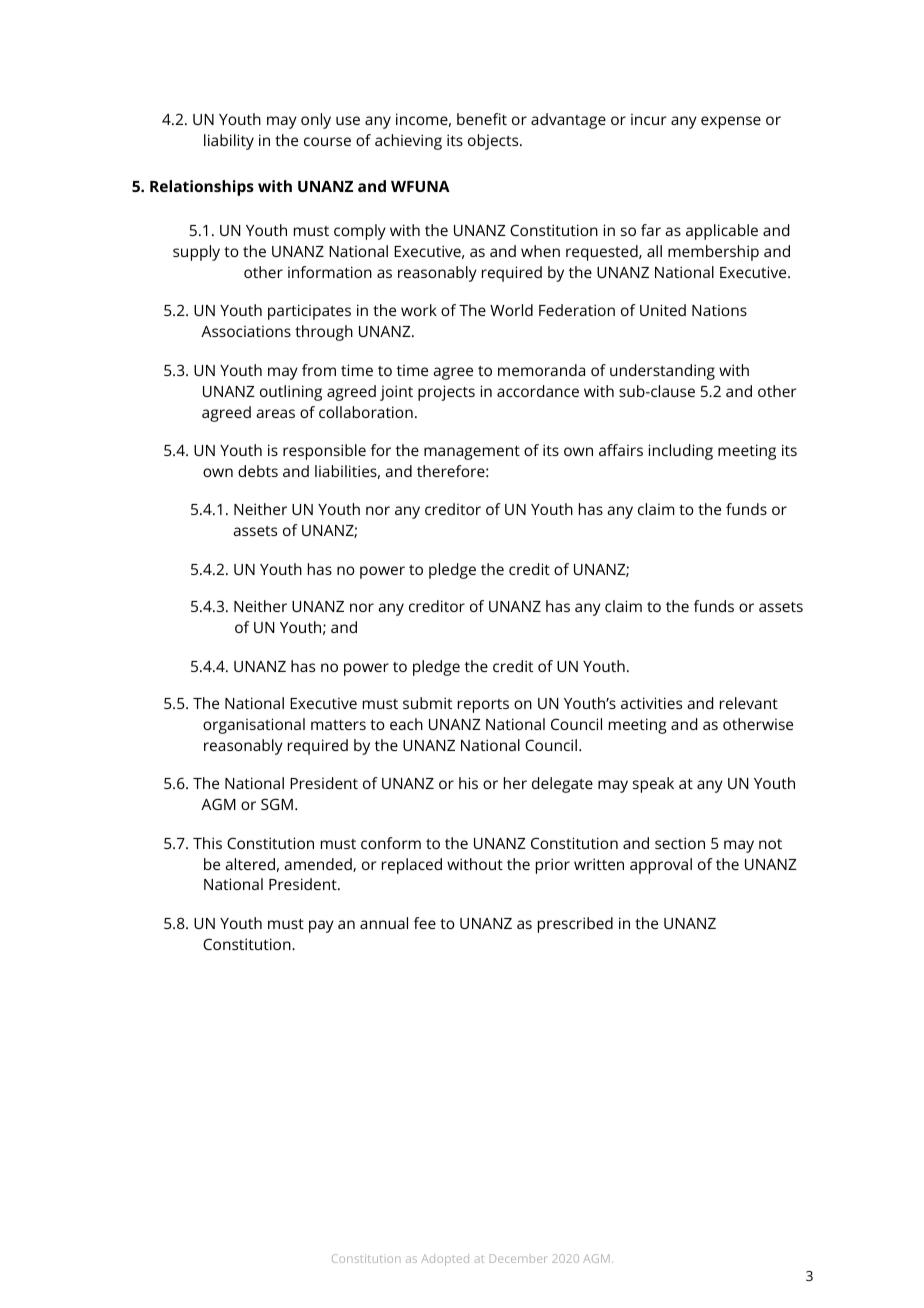 This document has height=1308, width=924. What do you see at coordinates (483, 706) in the document?
I see `reports` at bounding box center [483, 706].
